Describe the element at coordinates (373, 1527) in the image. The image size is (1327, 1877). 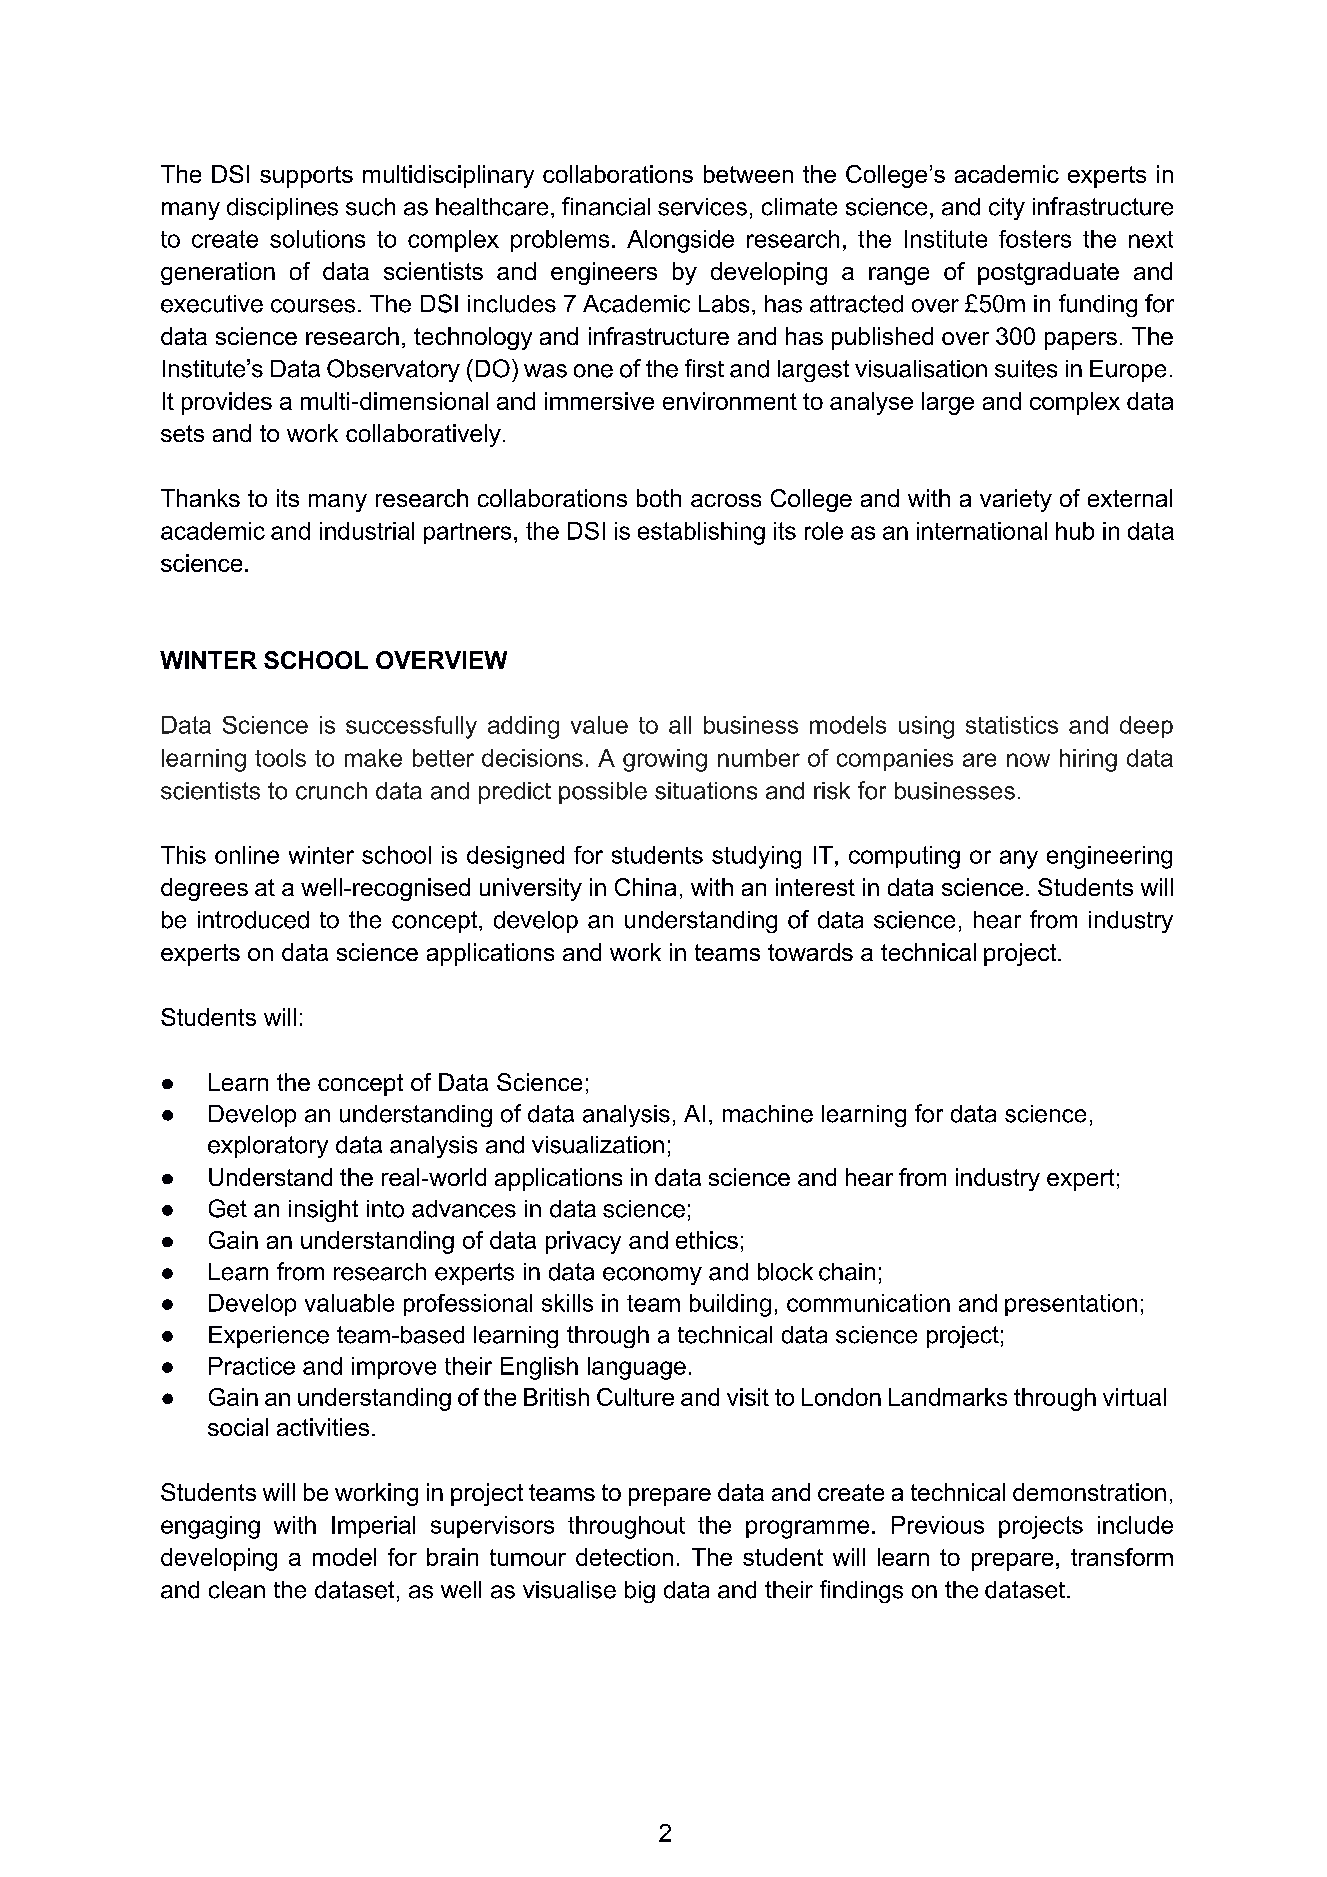
I see `Imperial` at that location.
